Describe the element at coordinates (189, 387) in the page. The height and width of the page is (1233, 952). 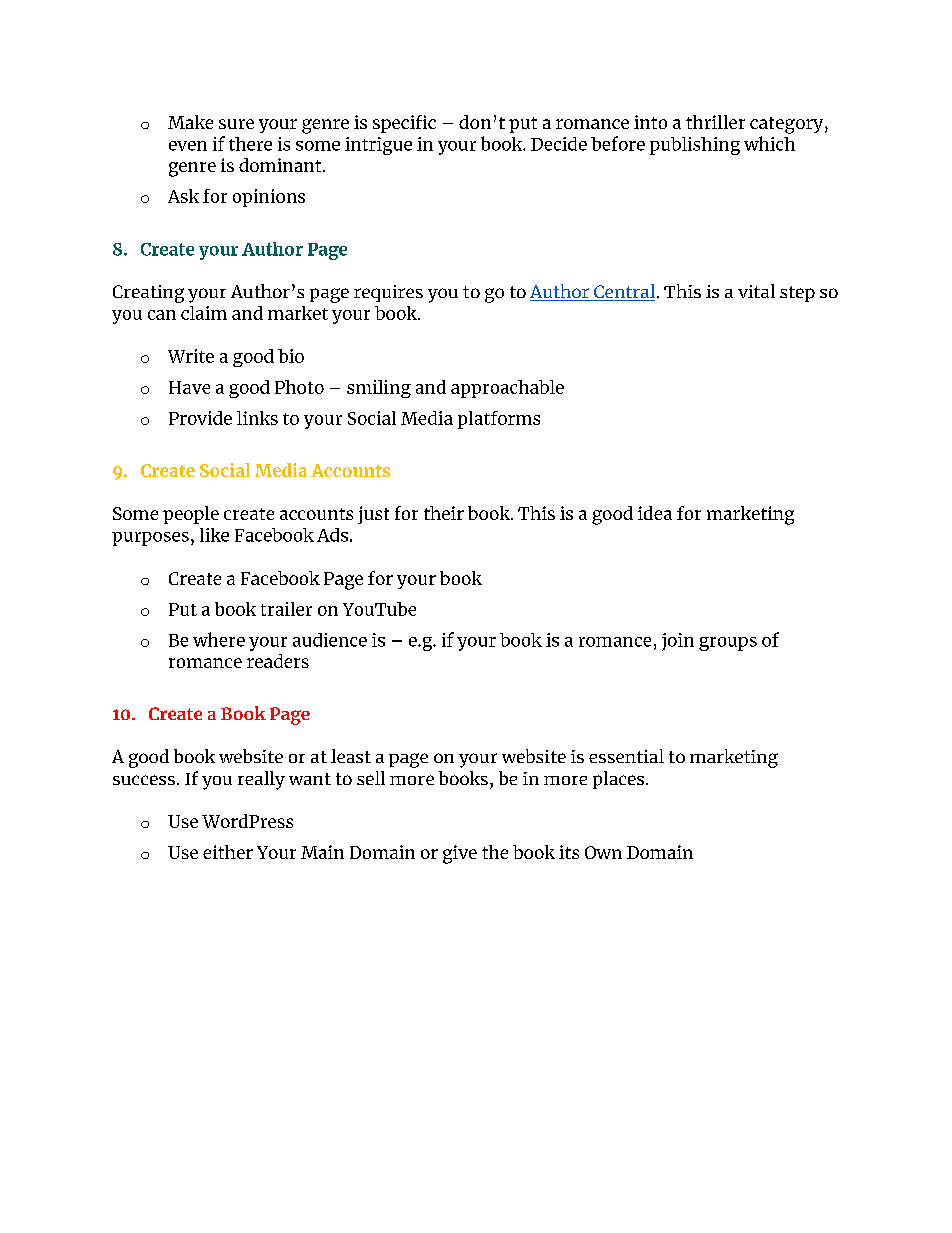
I see `Have` at that location.
